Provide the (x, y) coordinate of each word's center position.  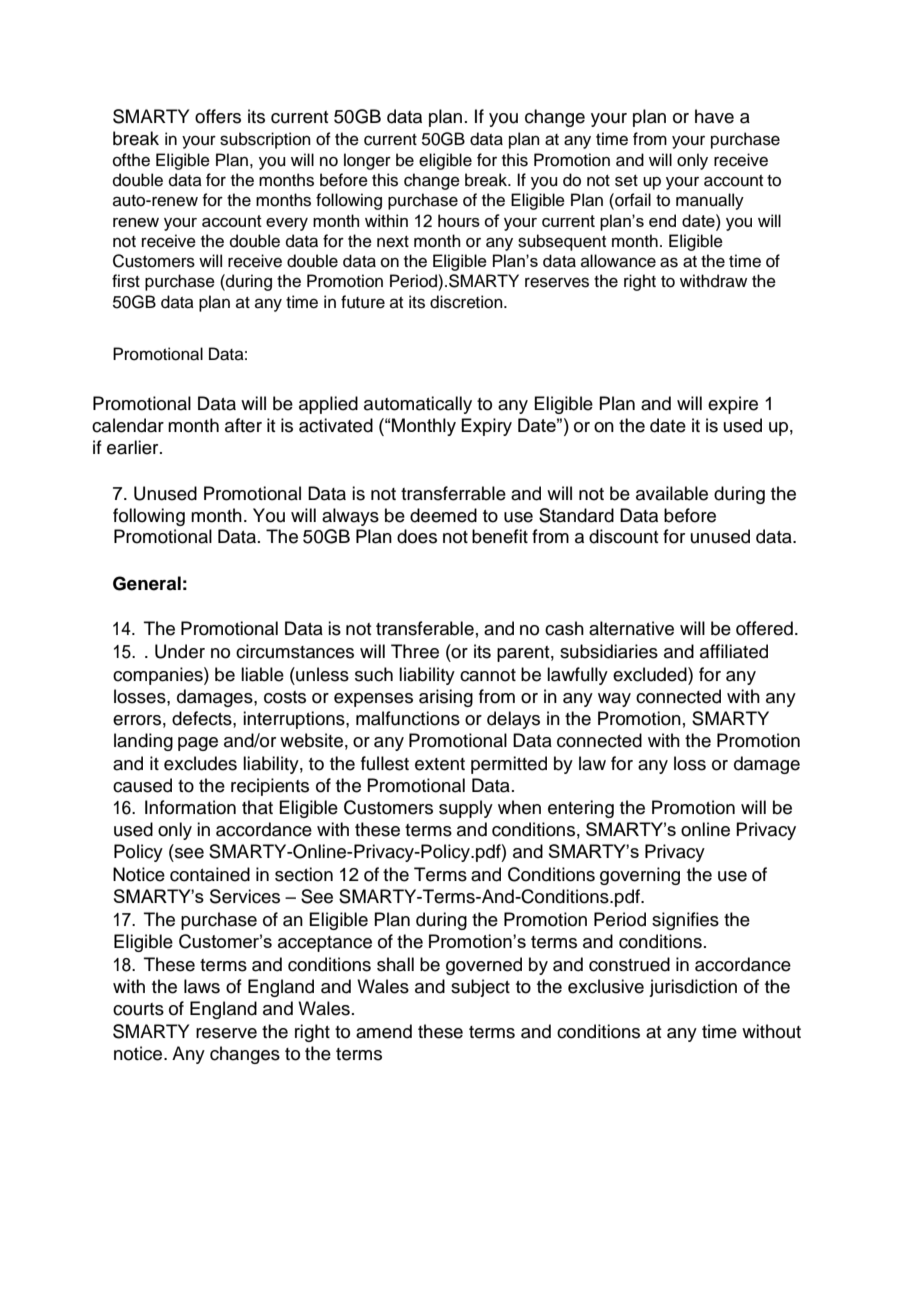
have (714, 116)
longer (367, 161)
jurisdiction (693, 988)
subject (480, 988)
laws (202, 986)
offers (218, 116)
